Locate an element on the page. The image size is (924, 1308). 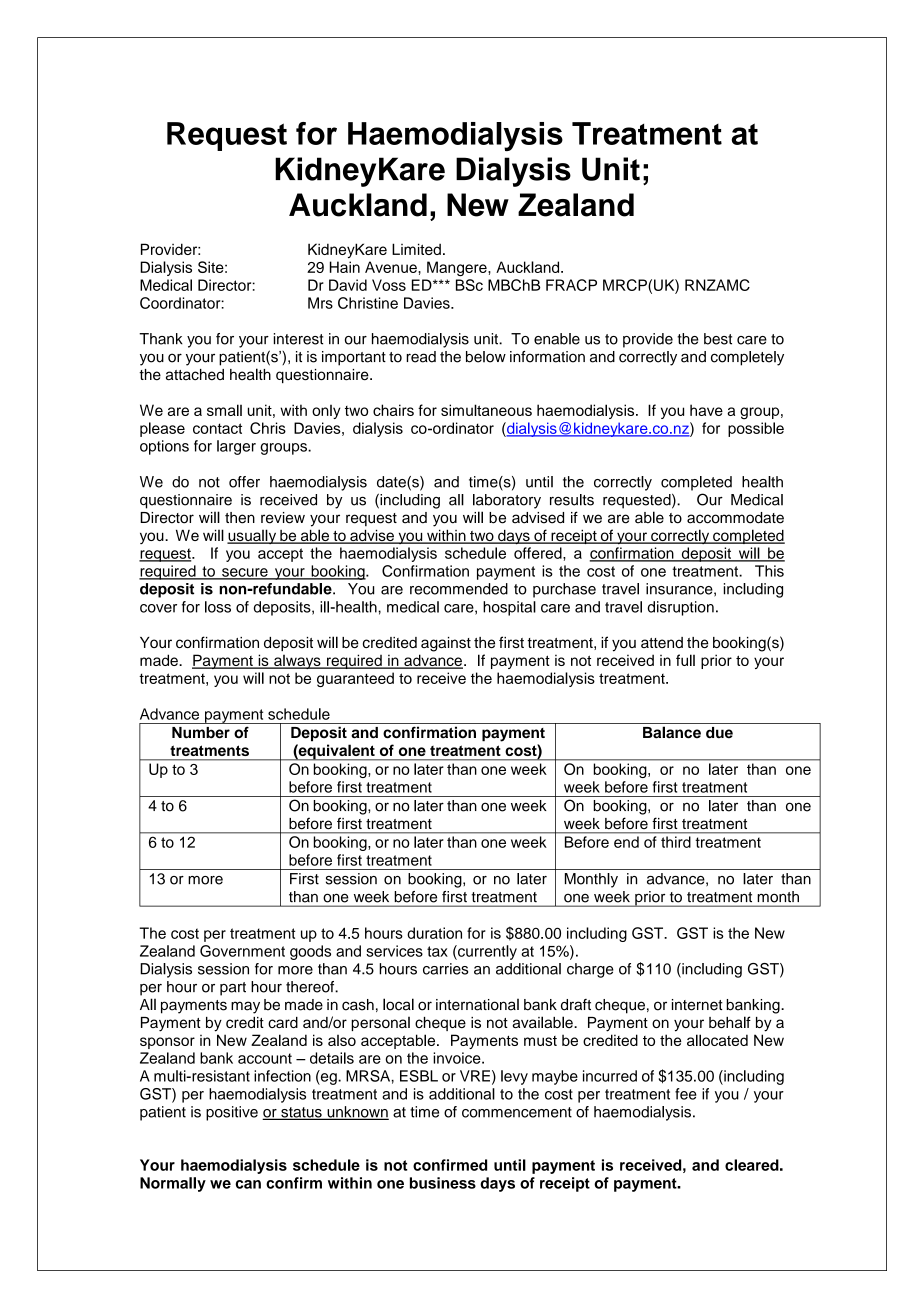
business is located at coordinates (443, 1183).
